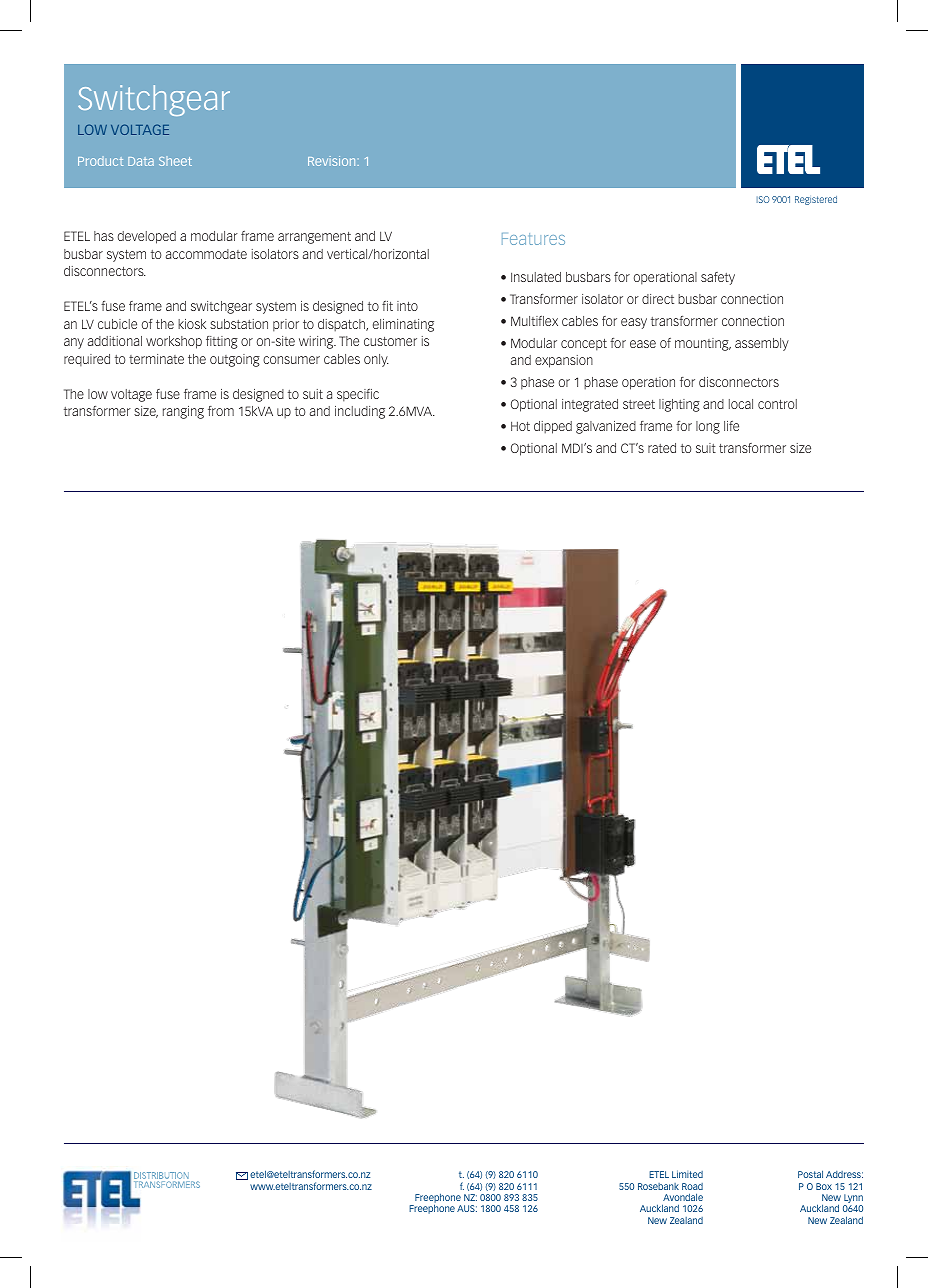  I want to click on Sheet, so click(175, 161).
